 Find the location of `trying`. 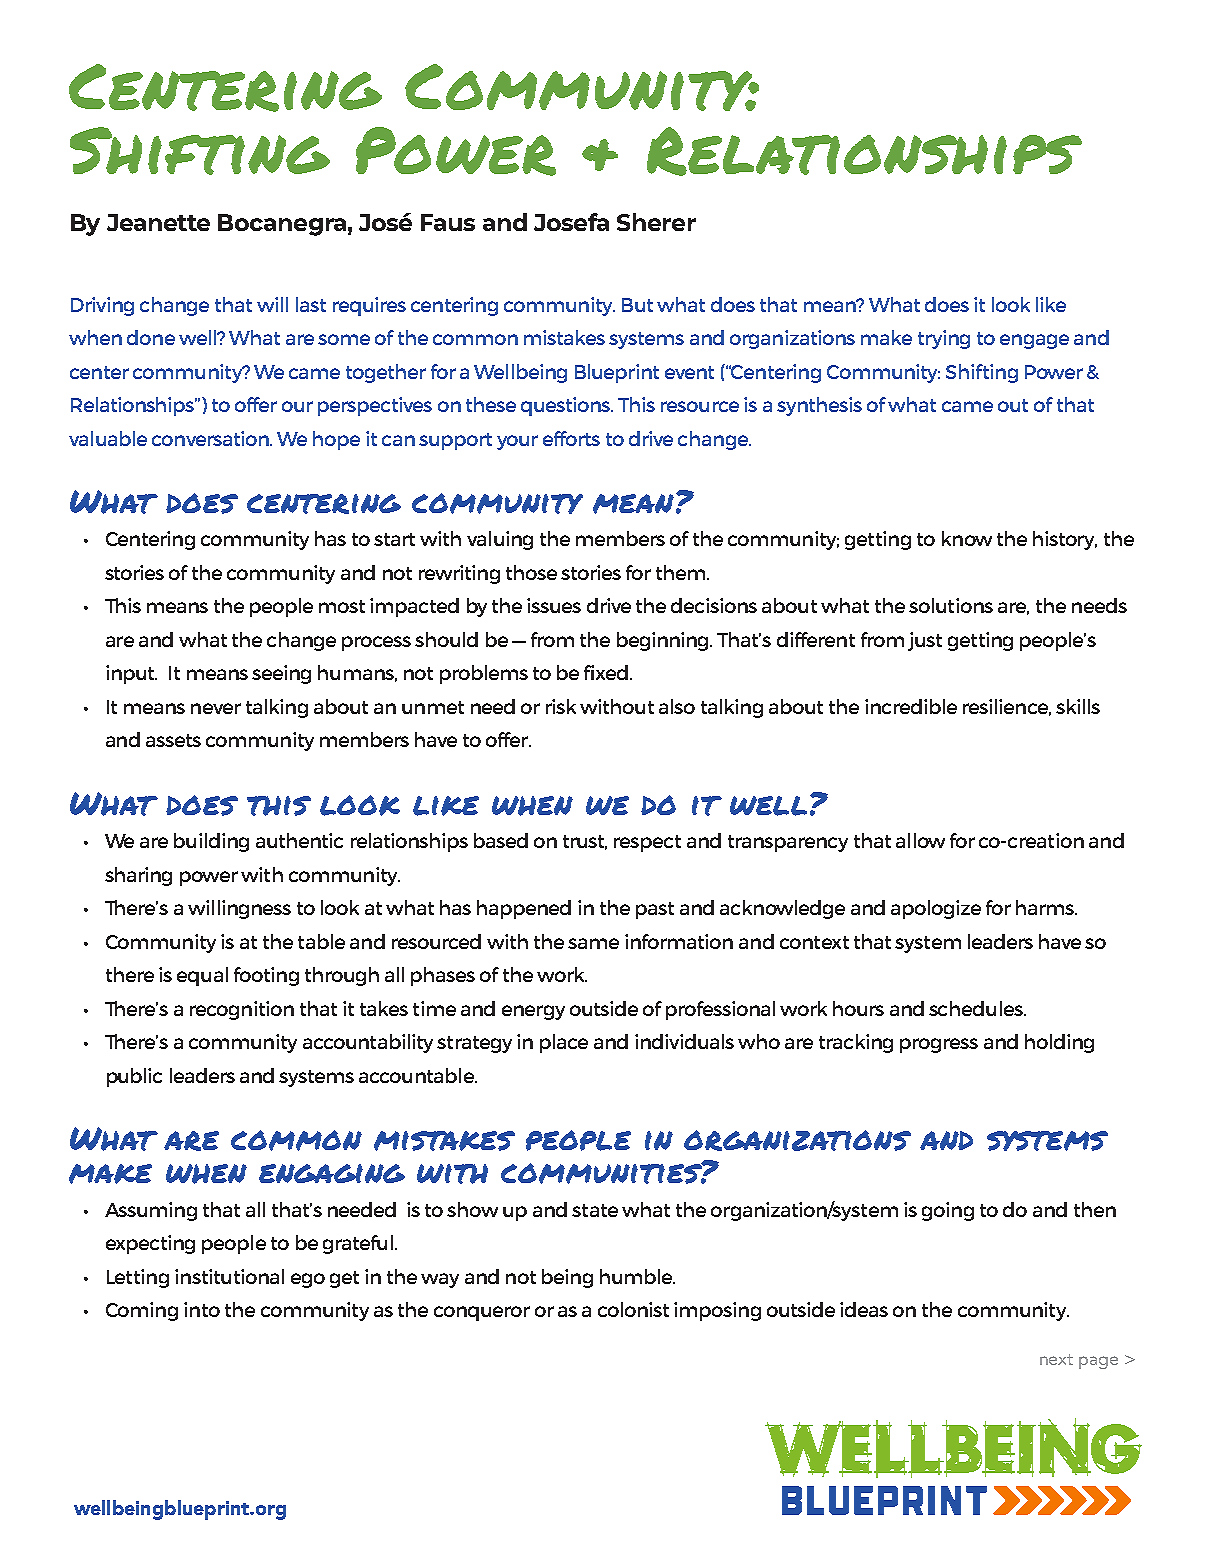

trying is located at coordinates (944, 339).
